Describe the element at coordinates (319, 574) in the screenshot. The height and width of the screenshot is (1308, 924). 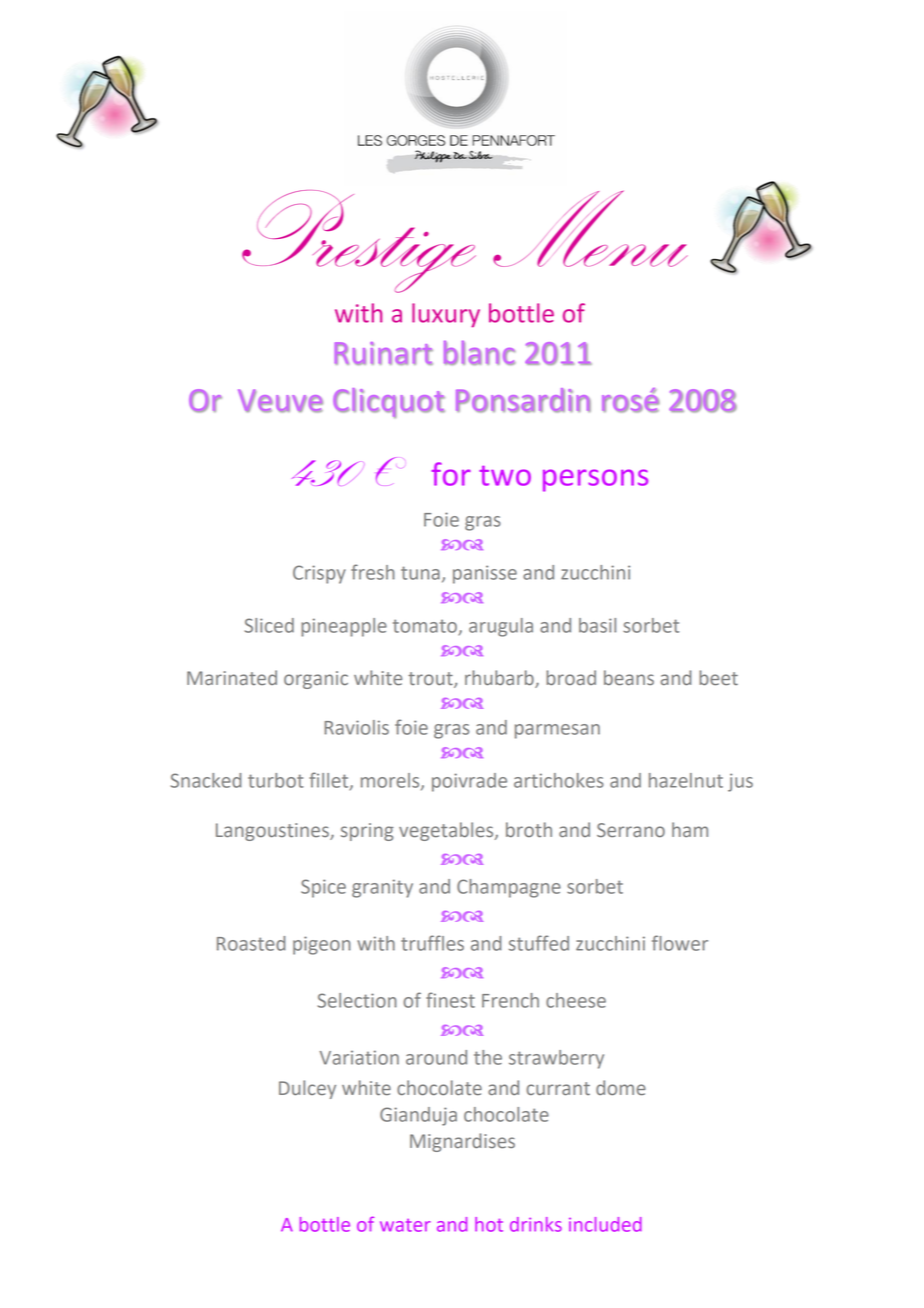
I see `Crispy` at that location.
